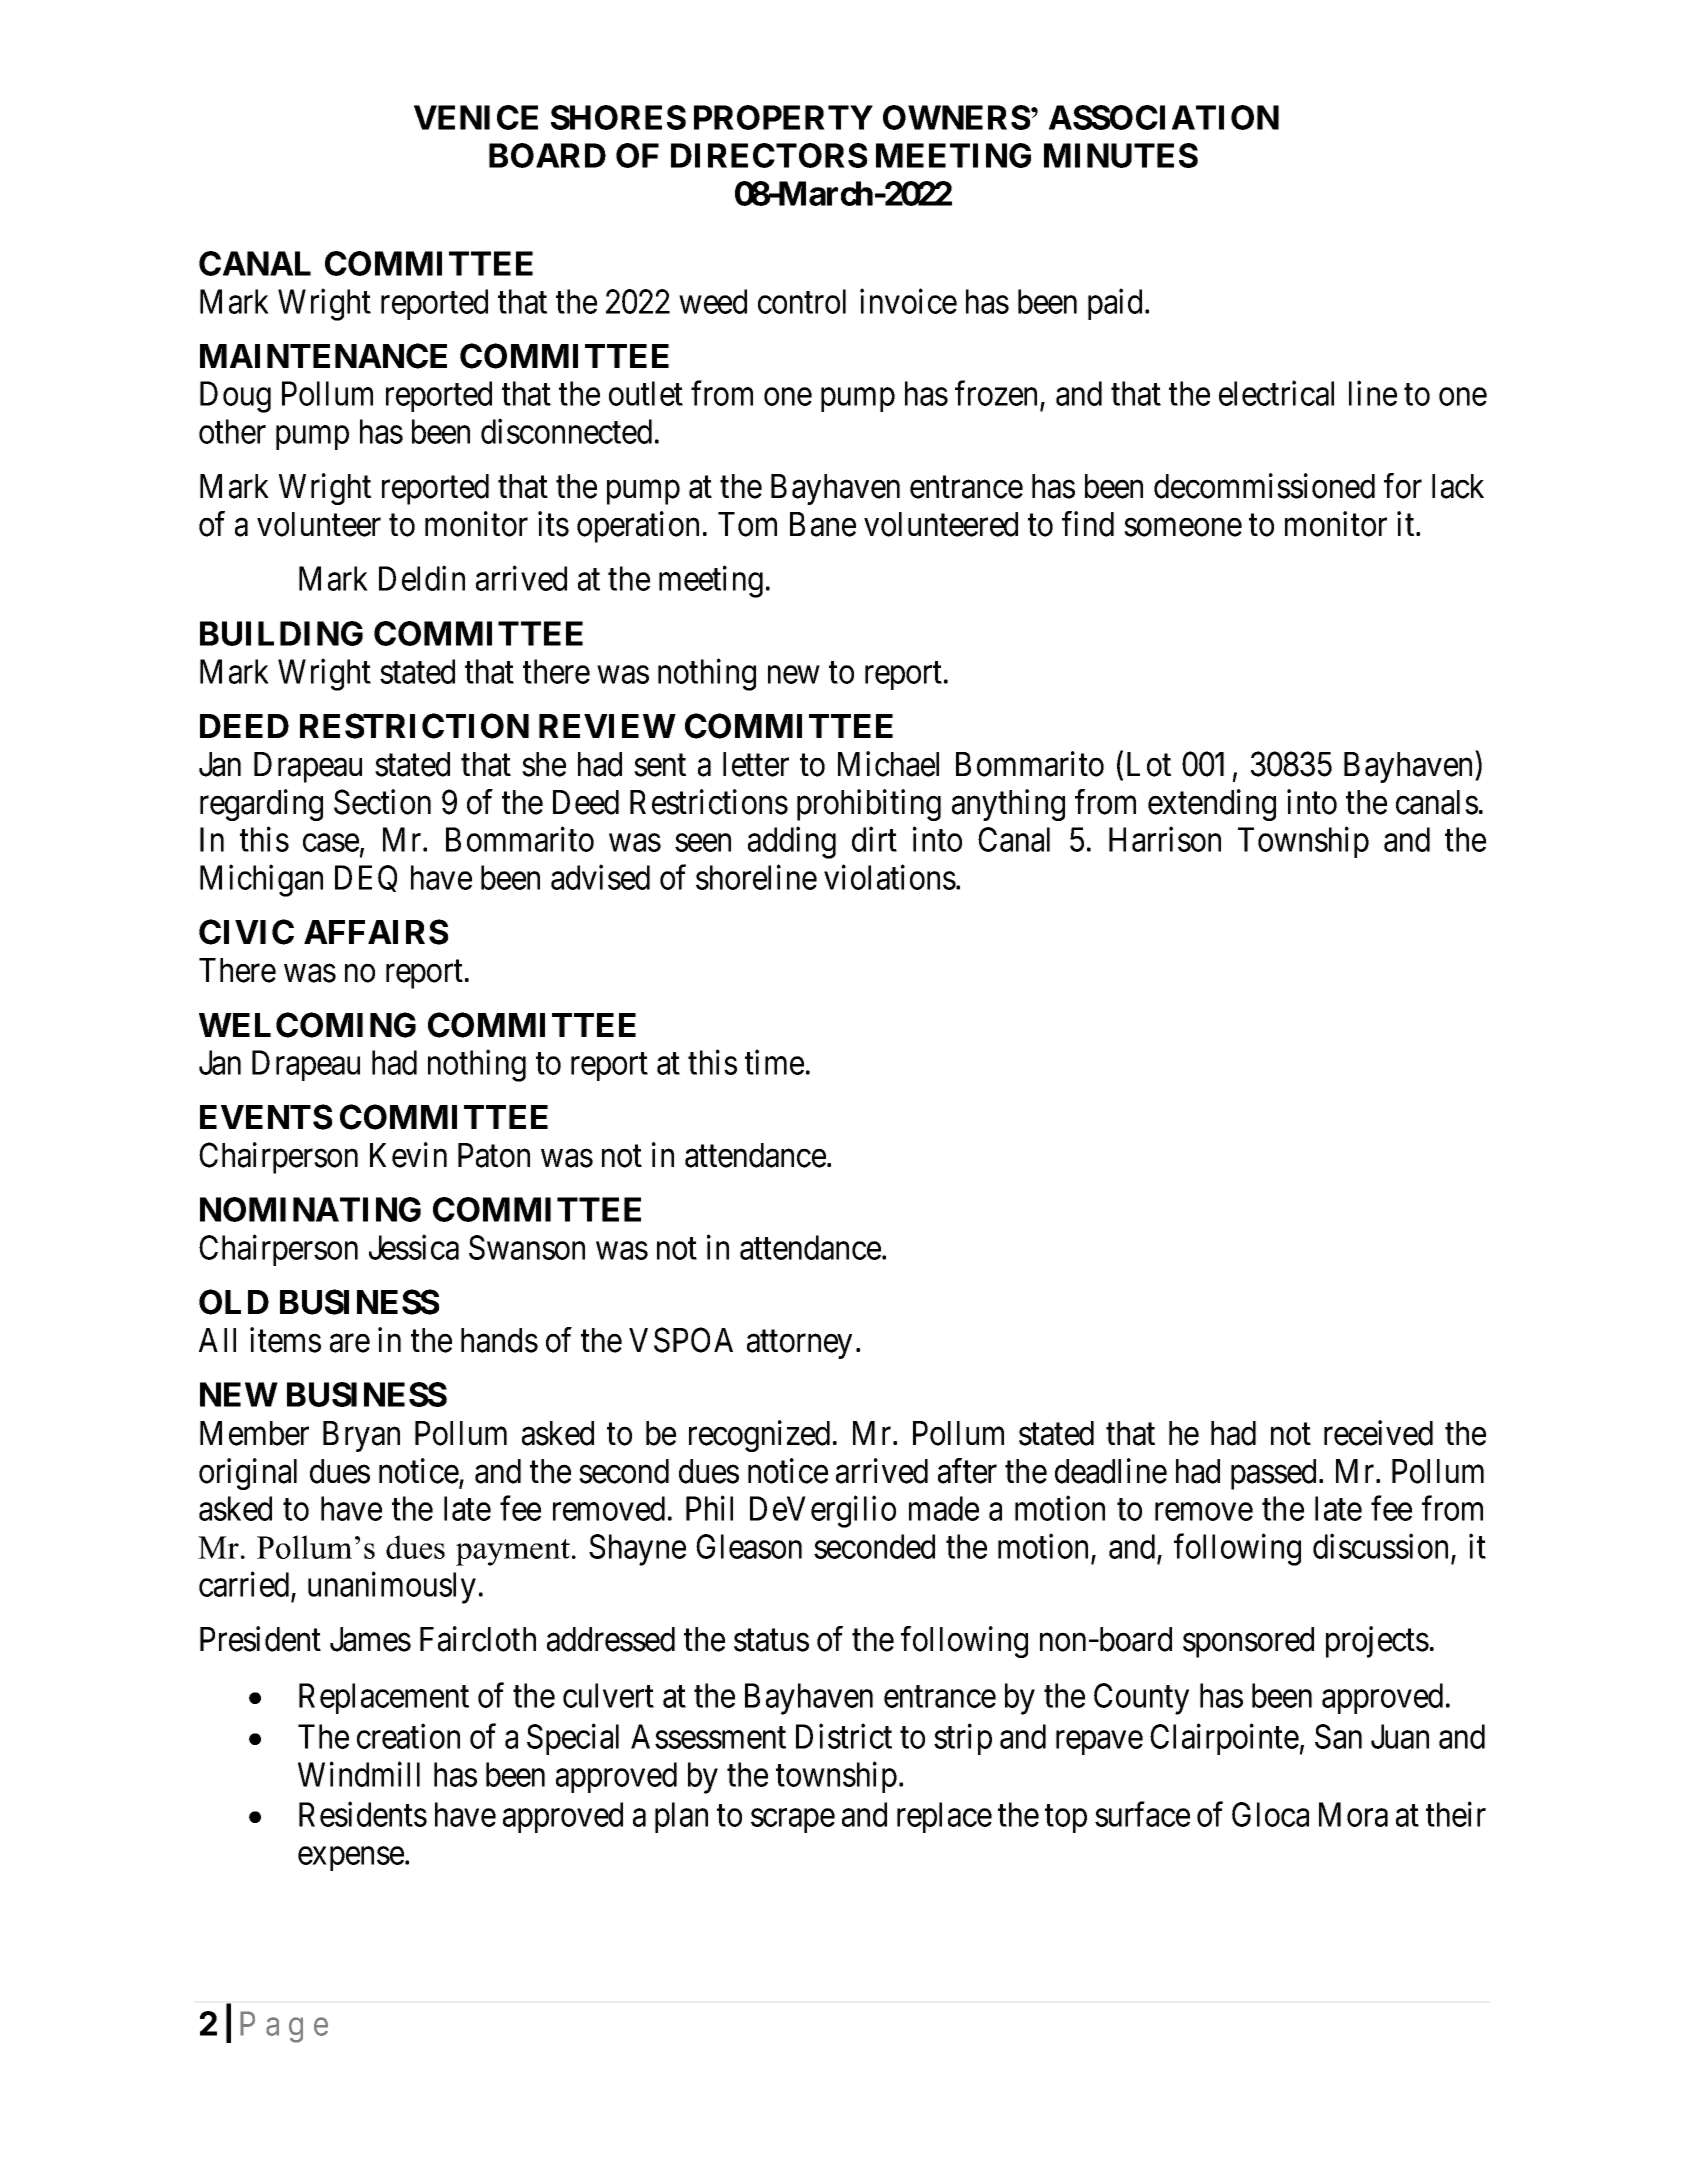  I want to click on PROPERTY, so click(783, 117).
